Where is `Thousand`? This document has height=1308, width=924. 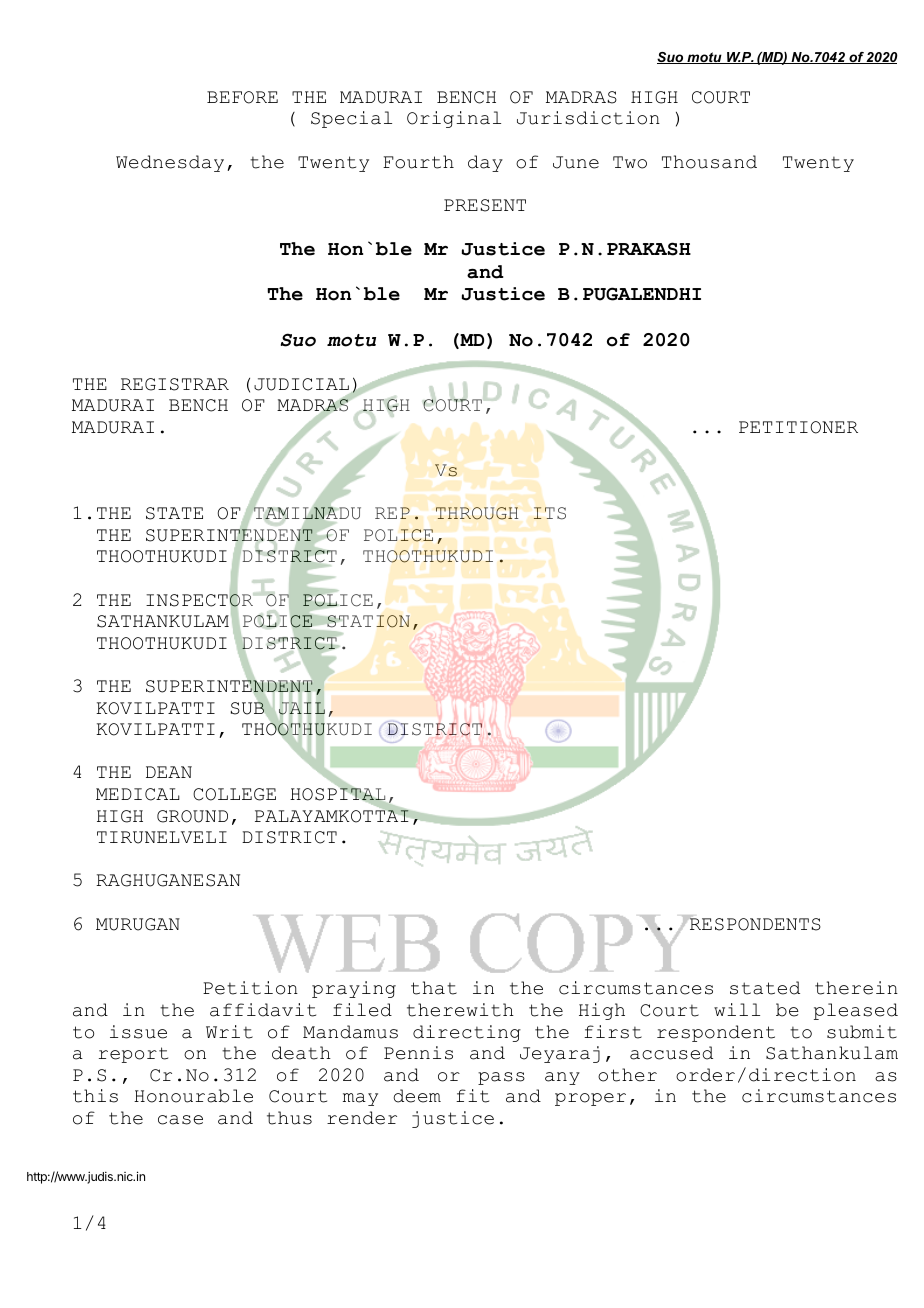
Thousand is located at coordinates (709, 162).
